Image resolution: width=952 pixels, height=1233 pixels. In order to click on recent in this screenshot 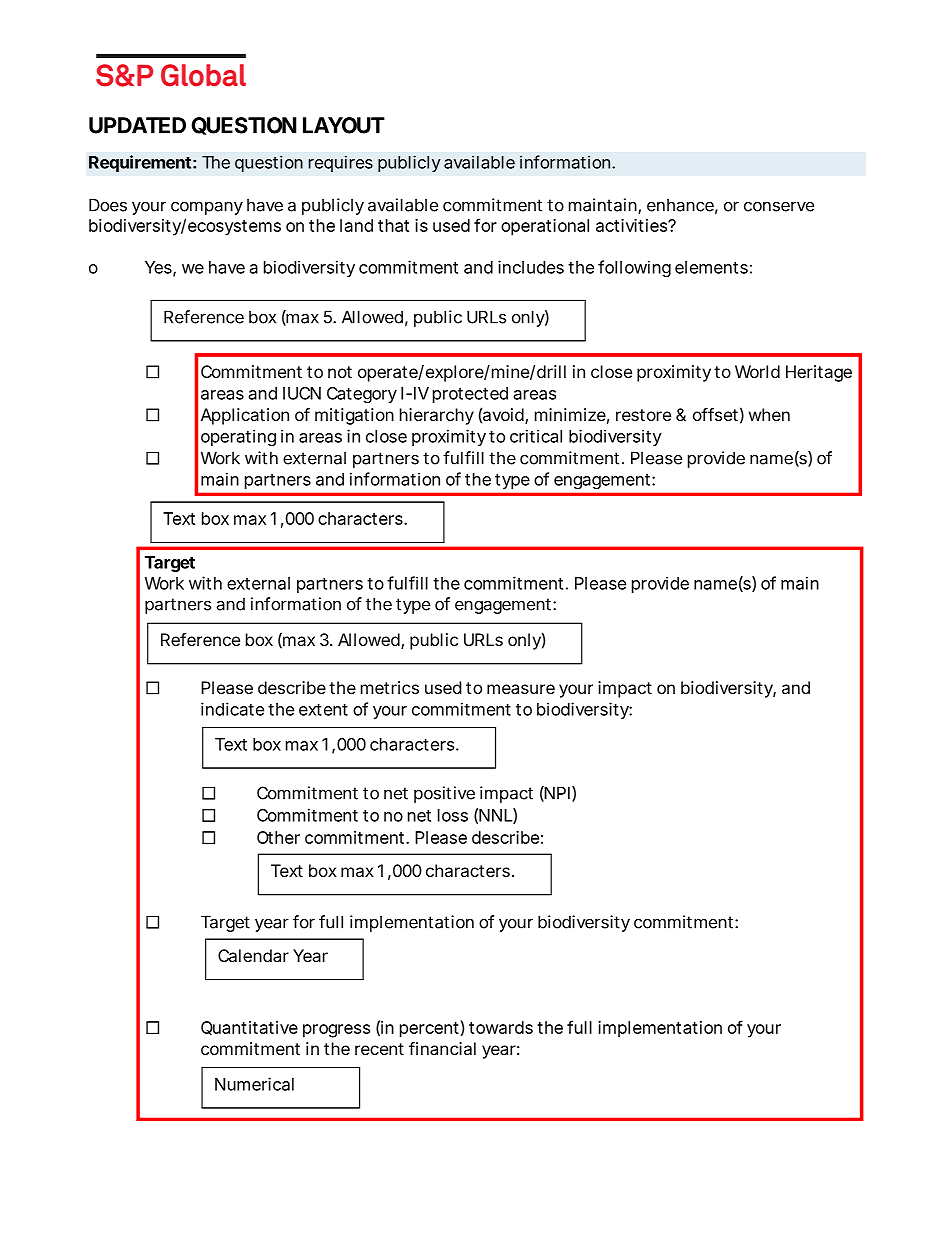, I will do `click(379, 1049)`.
